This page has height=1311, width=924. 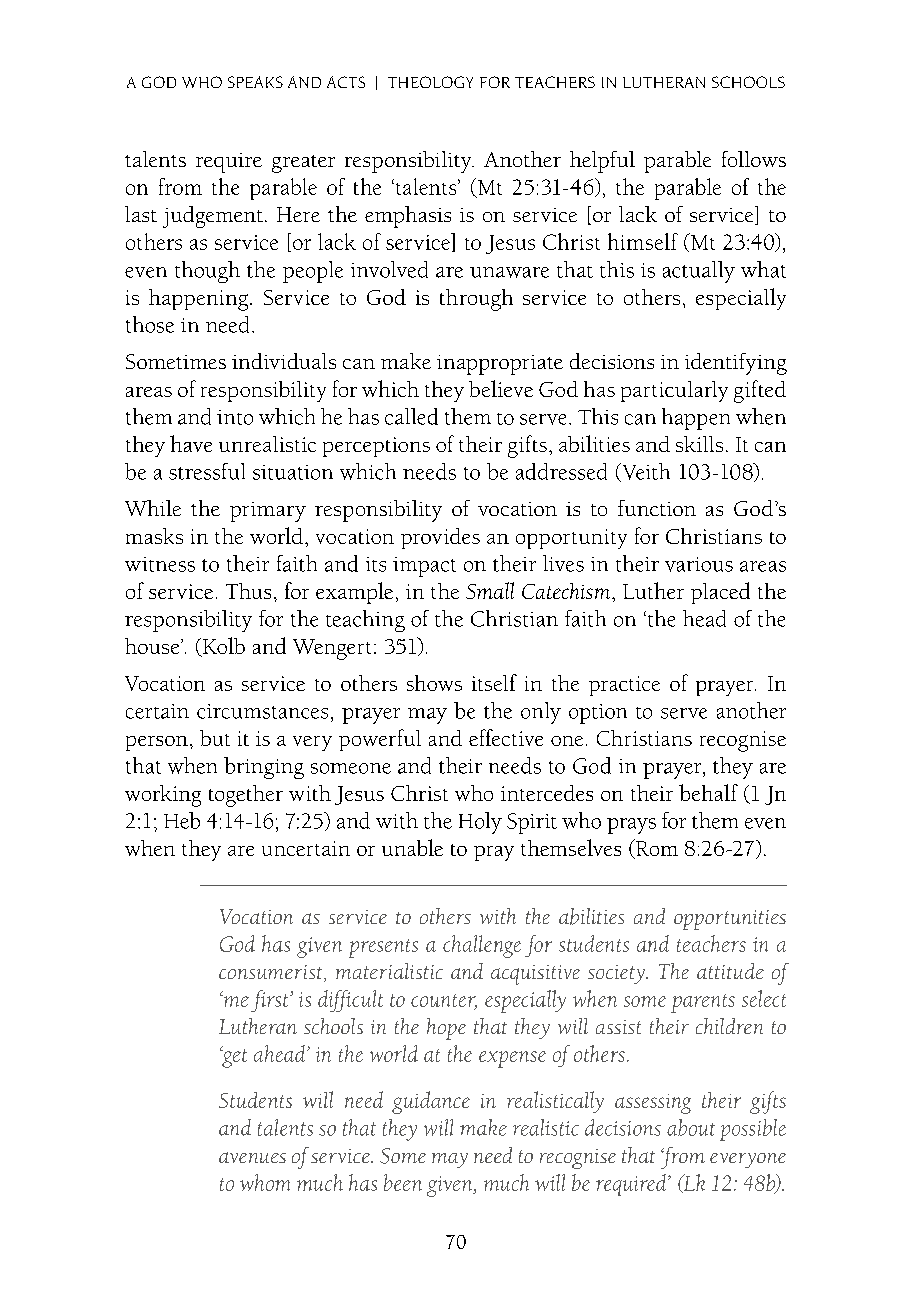 What do you see at coordinates (255, 82) in the page?
I see `SPEAKS` at bounding box center [255, 82].
